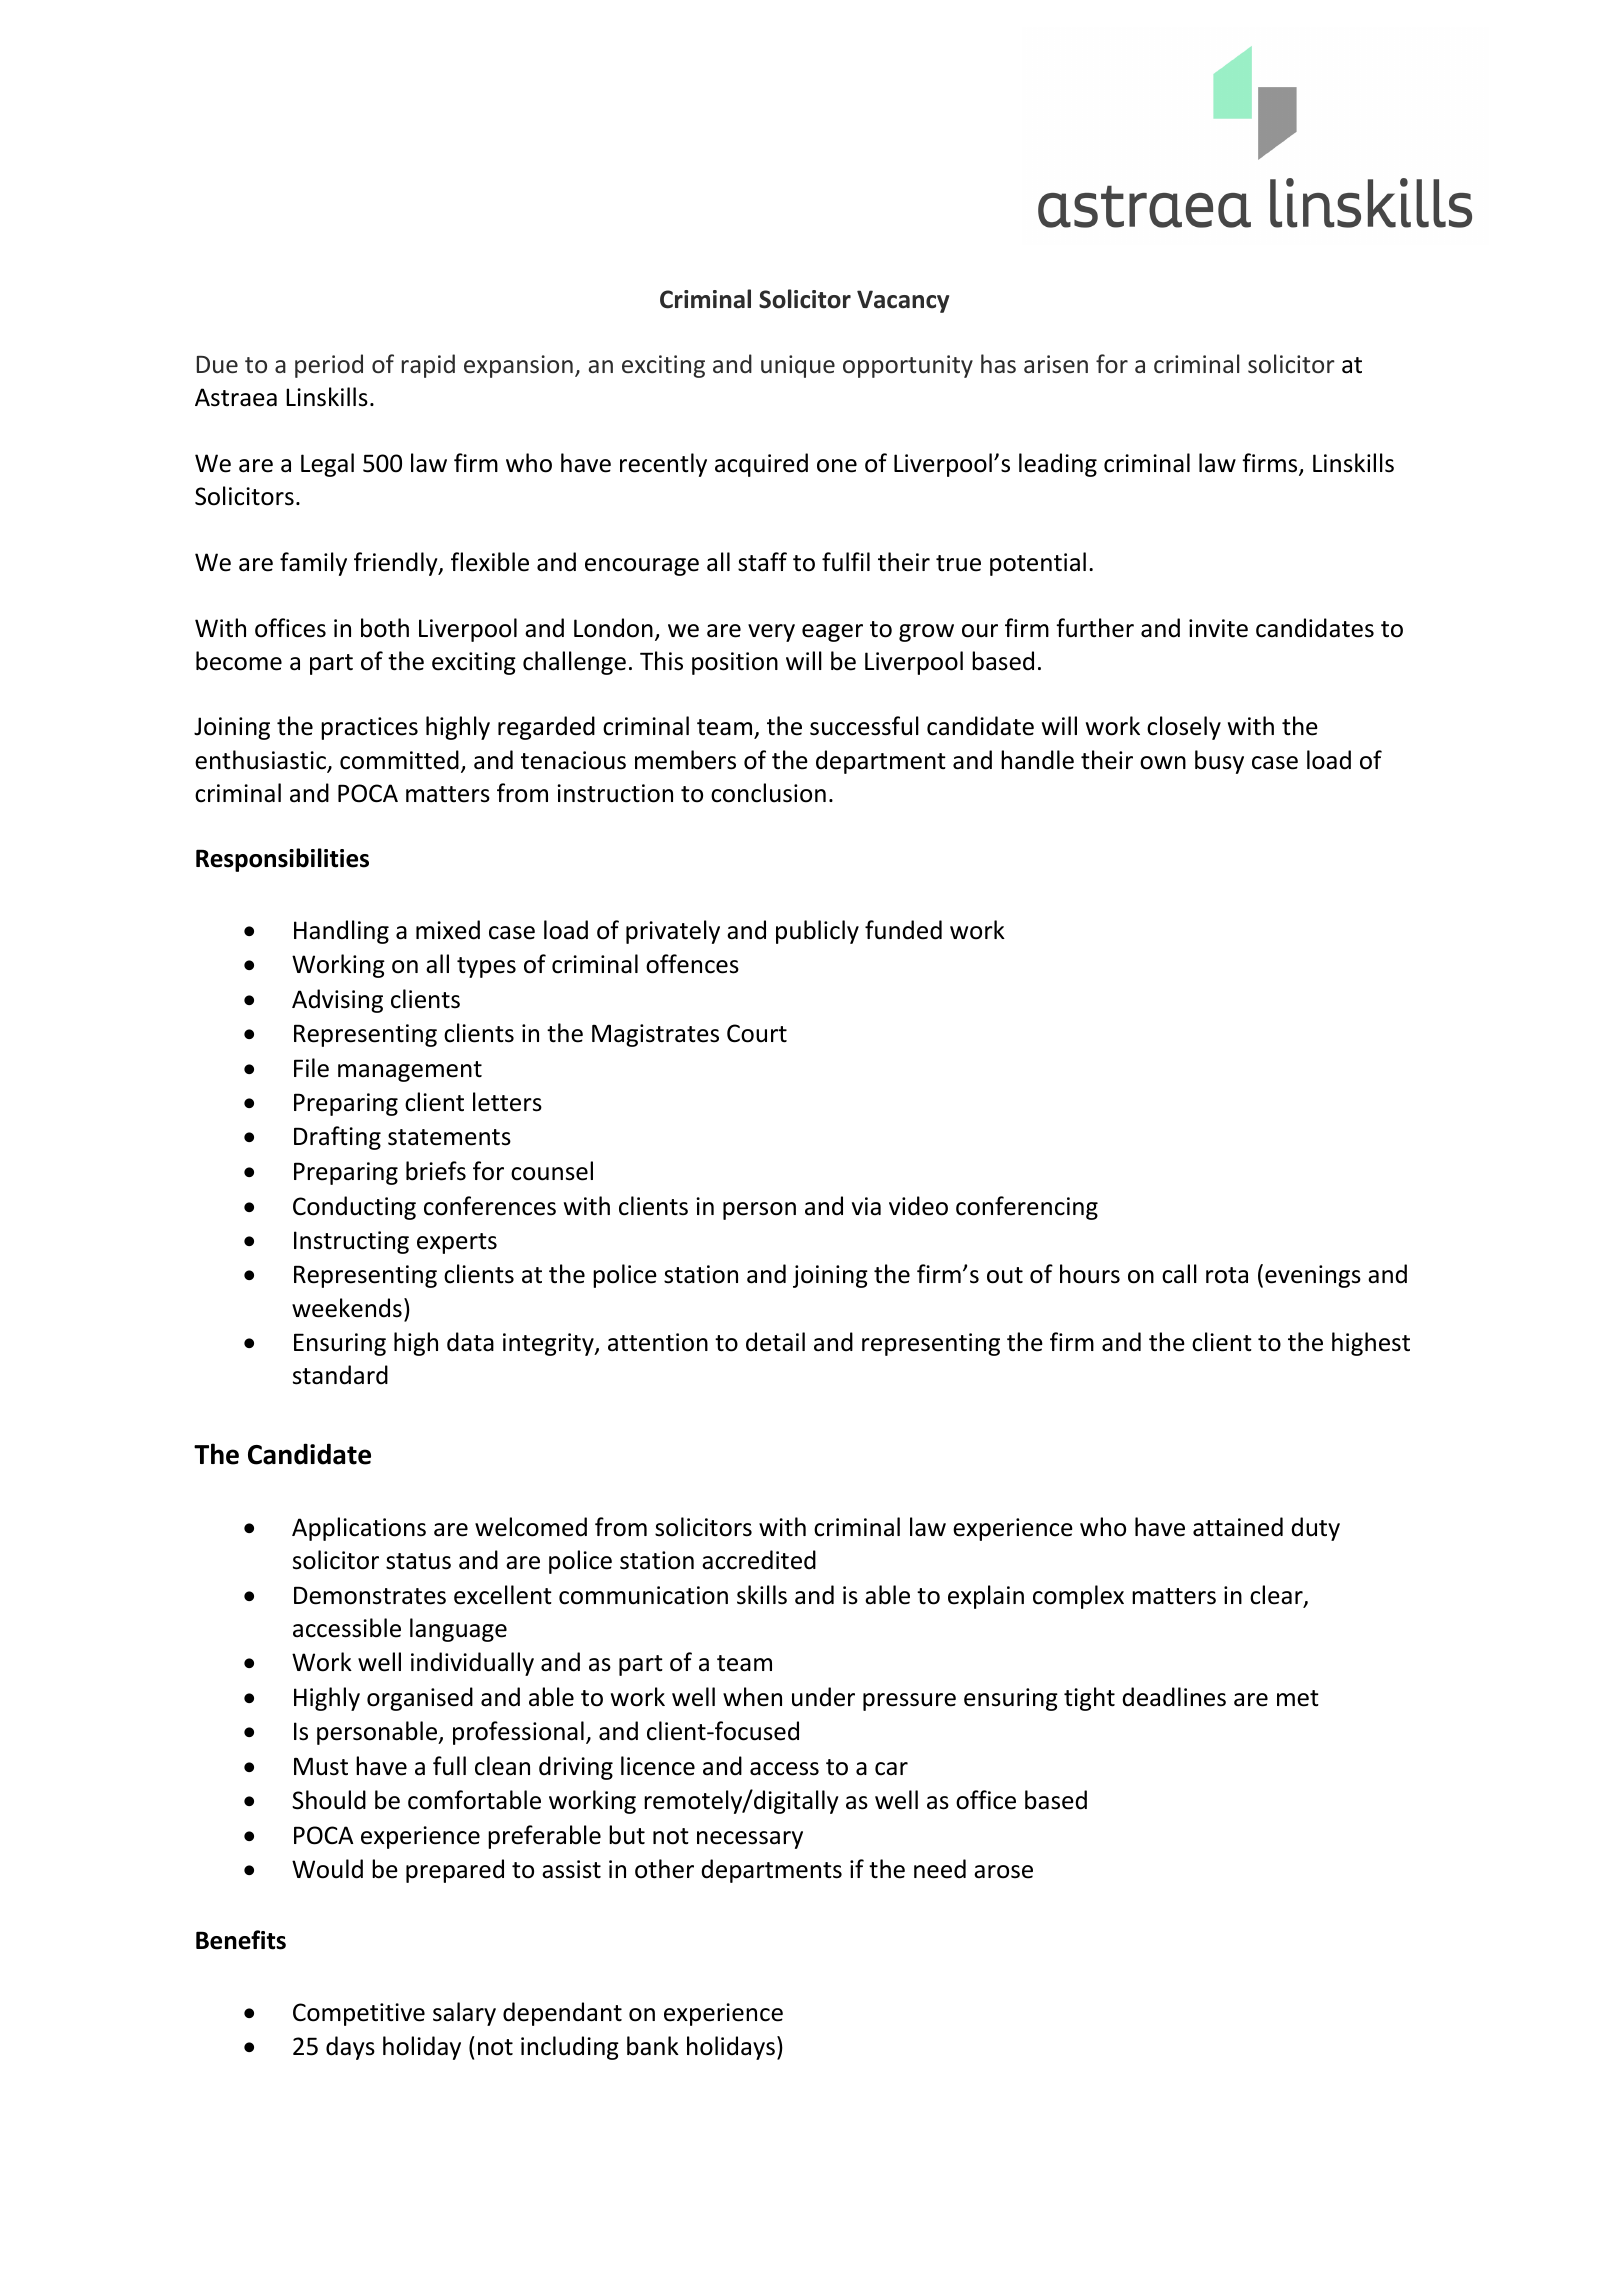  Describe the element at coordinates (359, 2014) in the document. I see `Competitive` at that location.
